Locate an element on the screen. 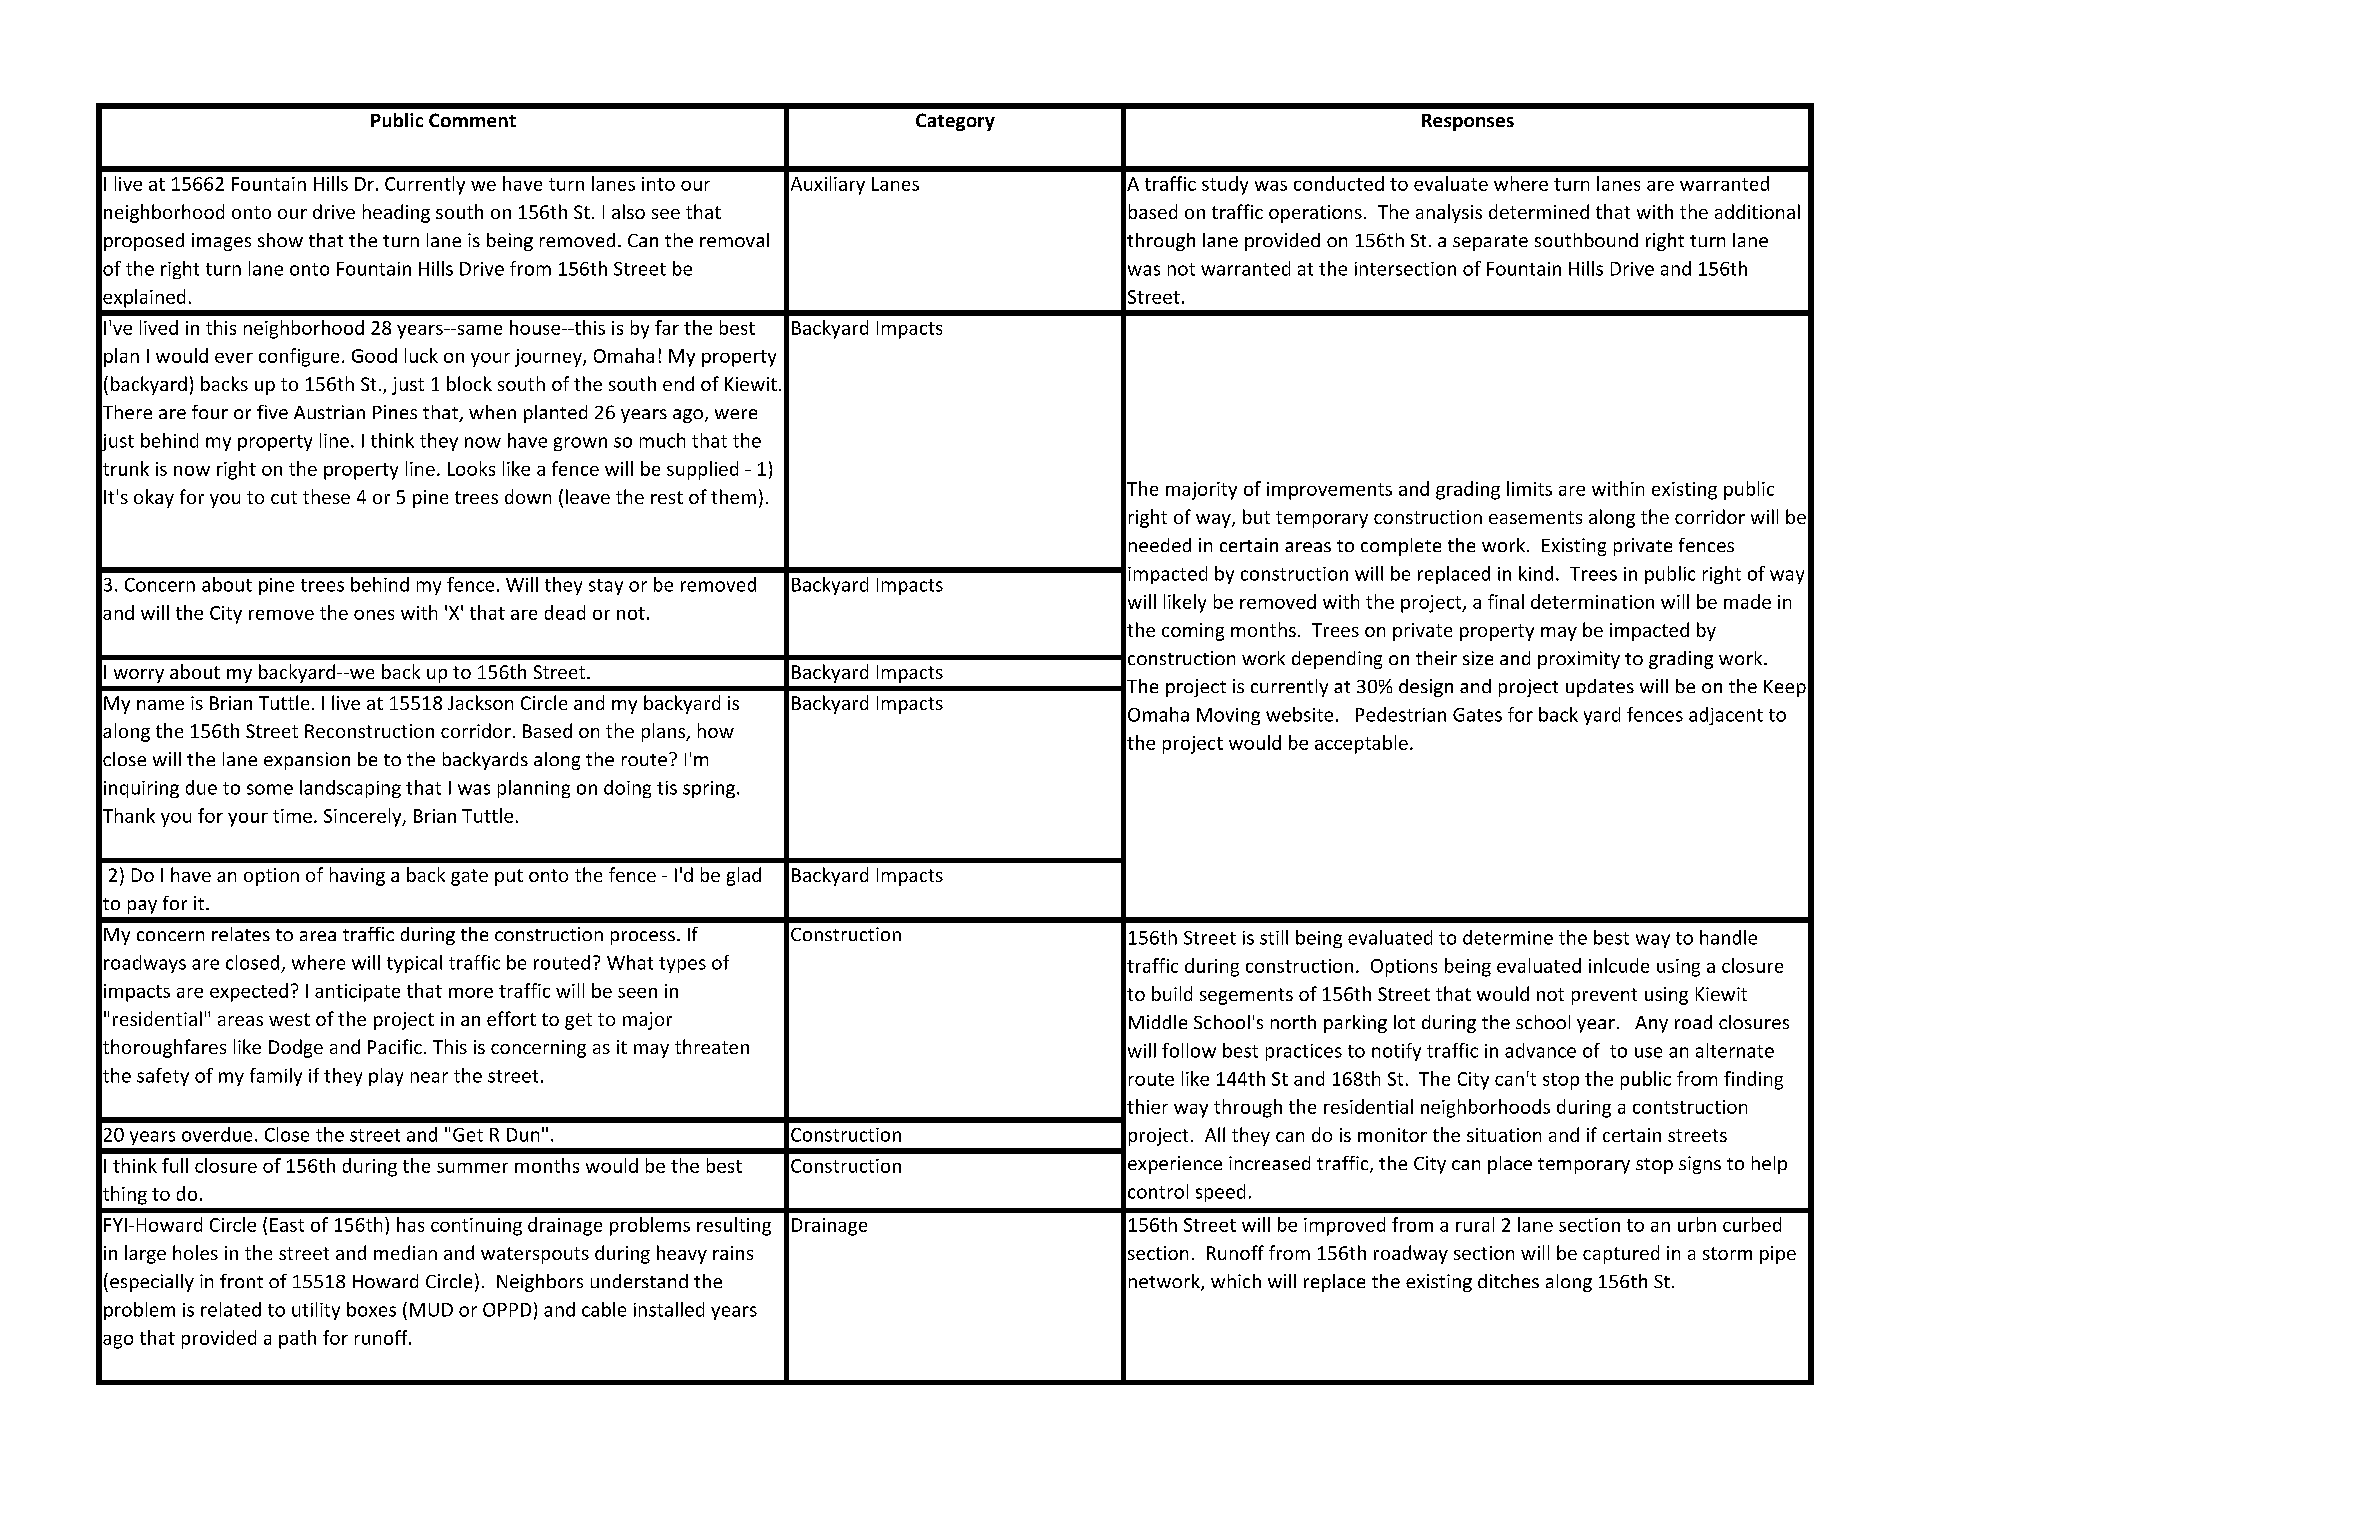 The height and width of the screenshot is (1539, 2379). utility is located at coordinates (316, 1311).
